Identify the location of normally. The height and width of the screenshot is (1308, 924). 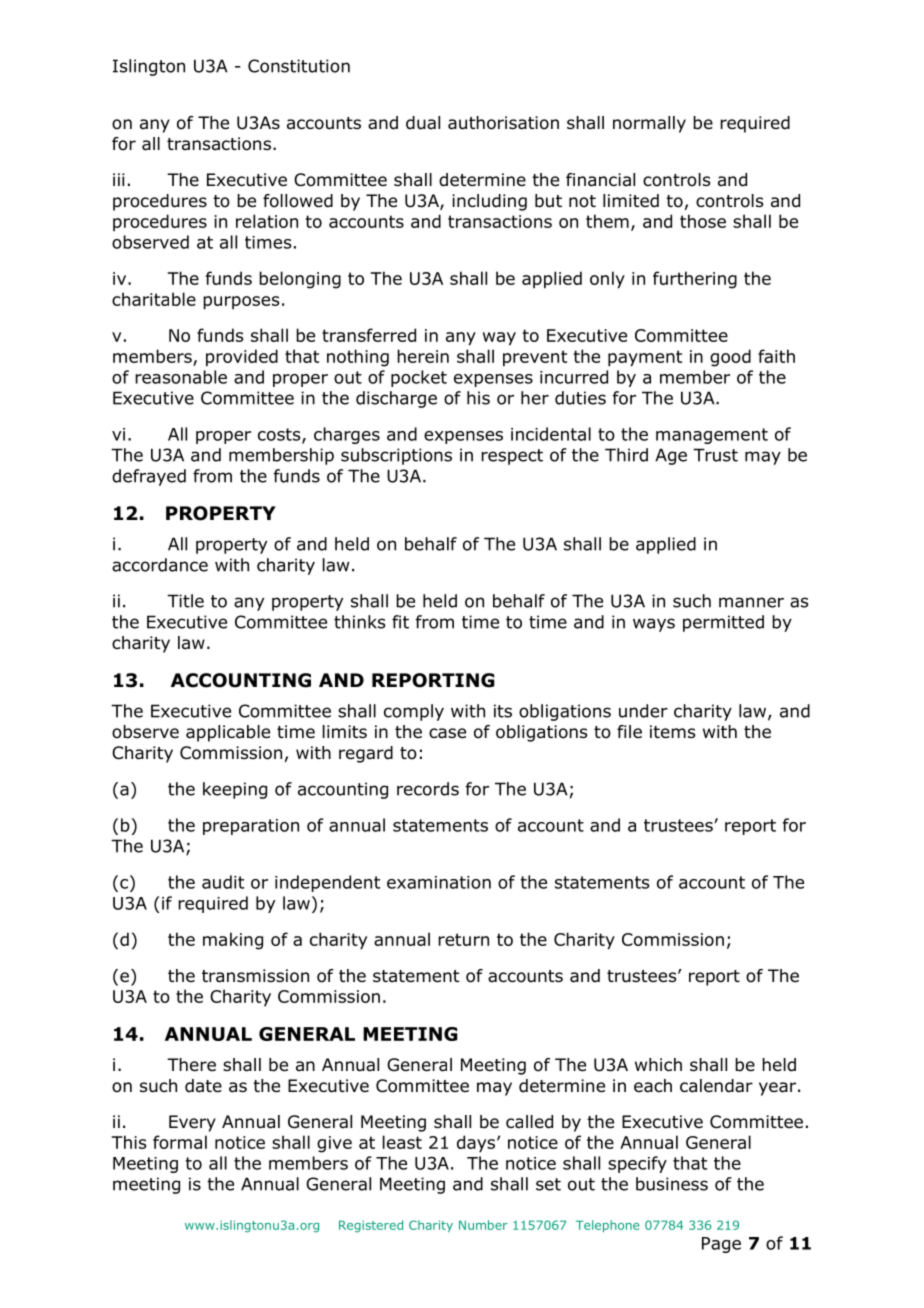
(649, 124).
